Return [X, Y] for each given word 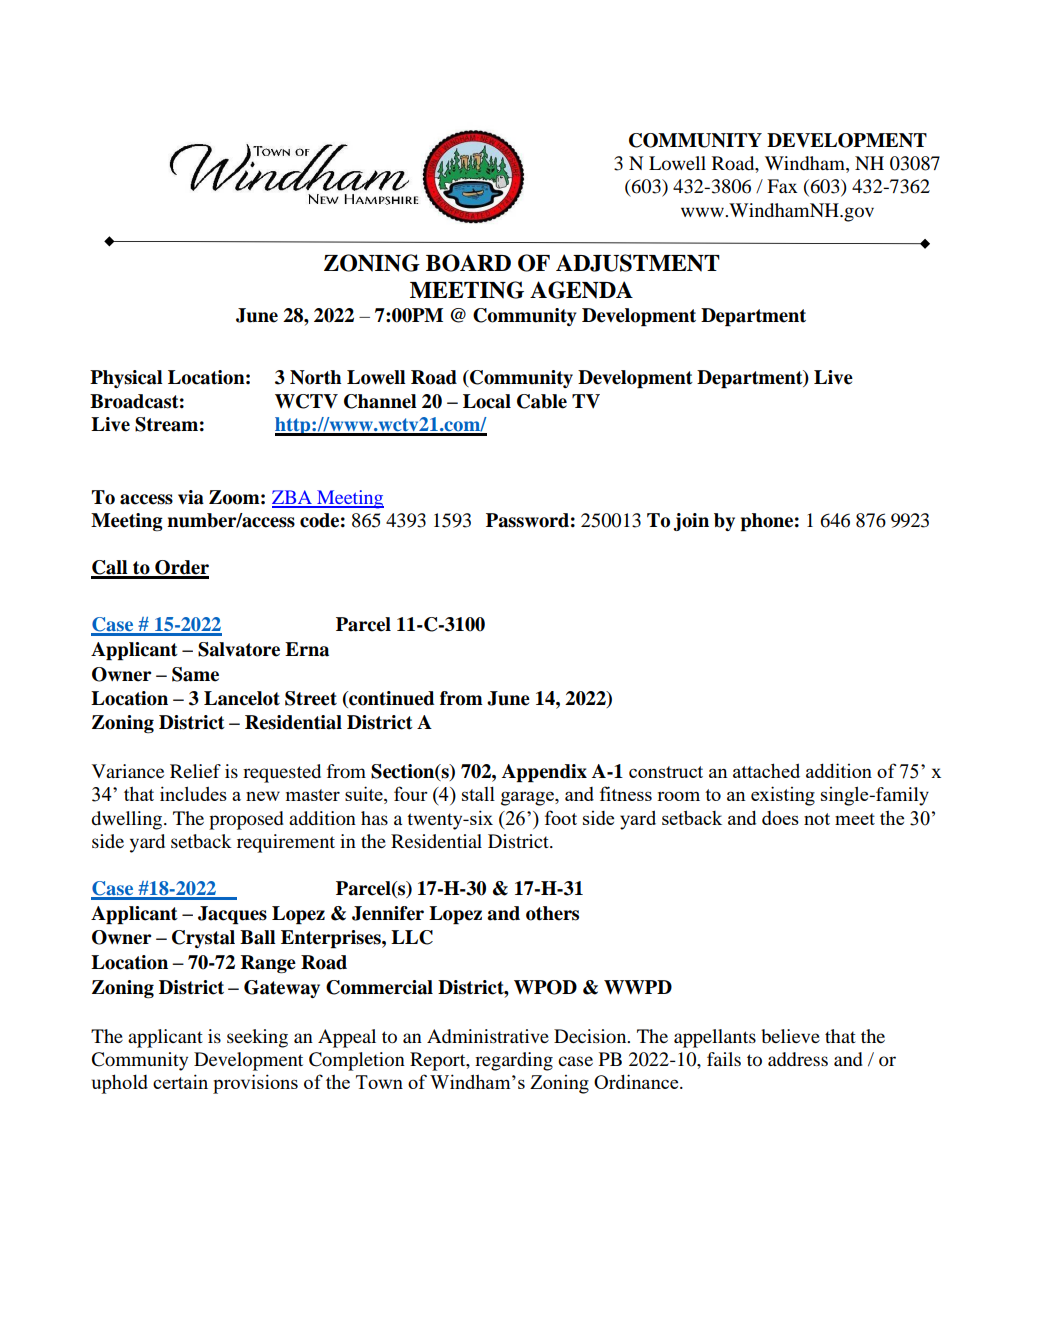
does [780, 818]
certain [180, 1081]
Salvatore [239, 649]
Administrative [488, 1036]
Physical [126, 379]
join [691, 522]
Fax [782, 186]
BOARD [468, 263]
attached [766, 770]
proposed [246, 820]
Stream [166, 424]
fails [724, 1059]
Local [487, 401]
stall [478, 793]
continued [390, 698]
